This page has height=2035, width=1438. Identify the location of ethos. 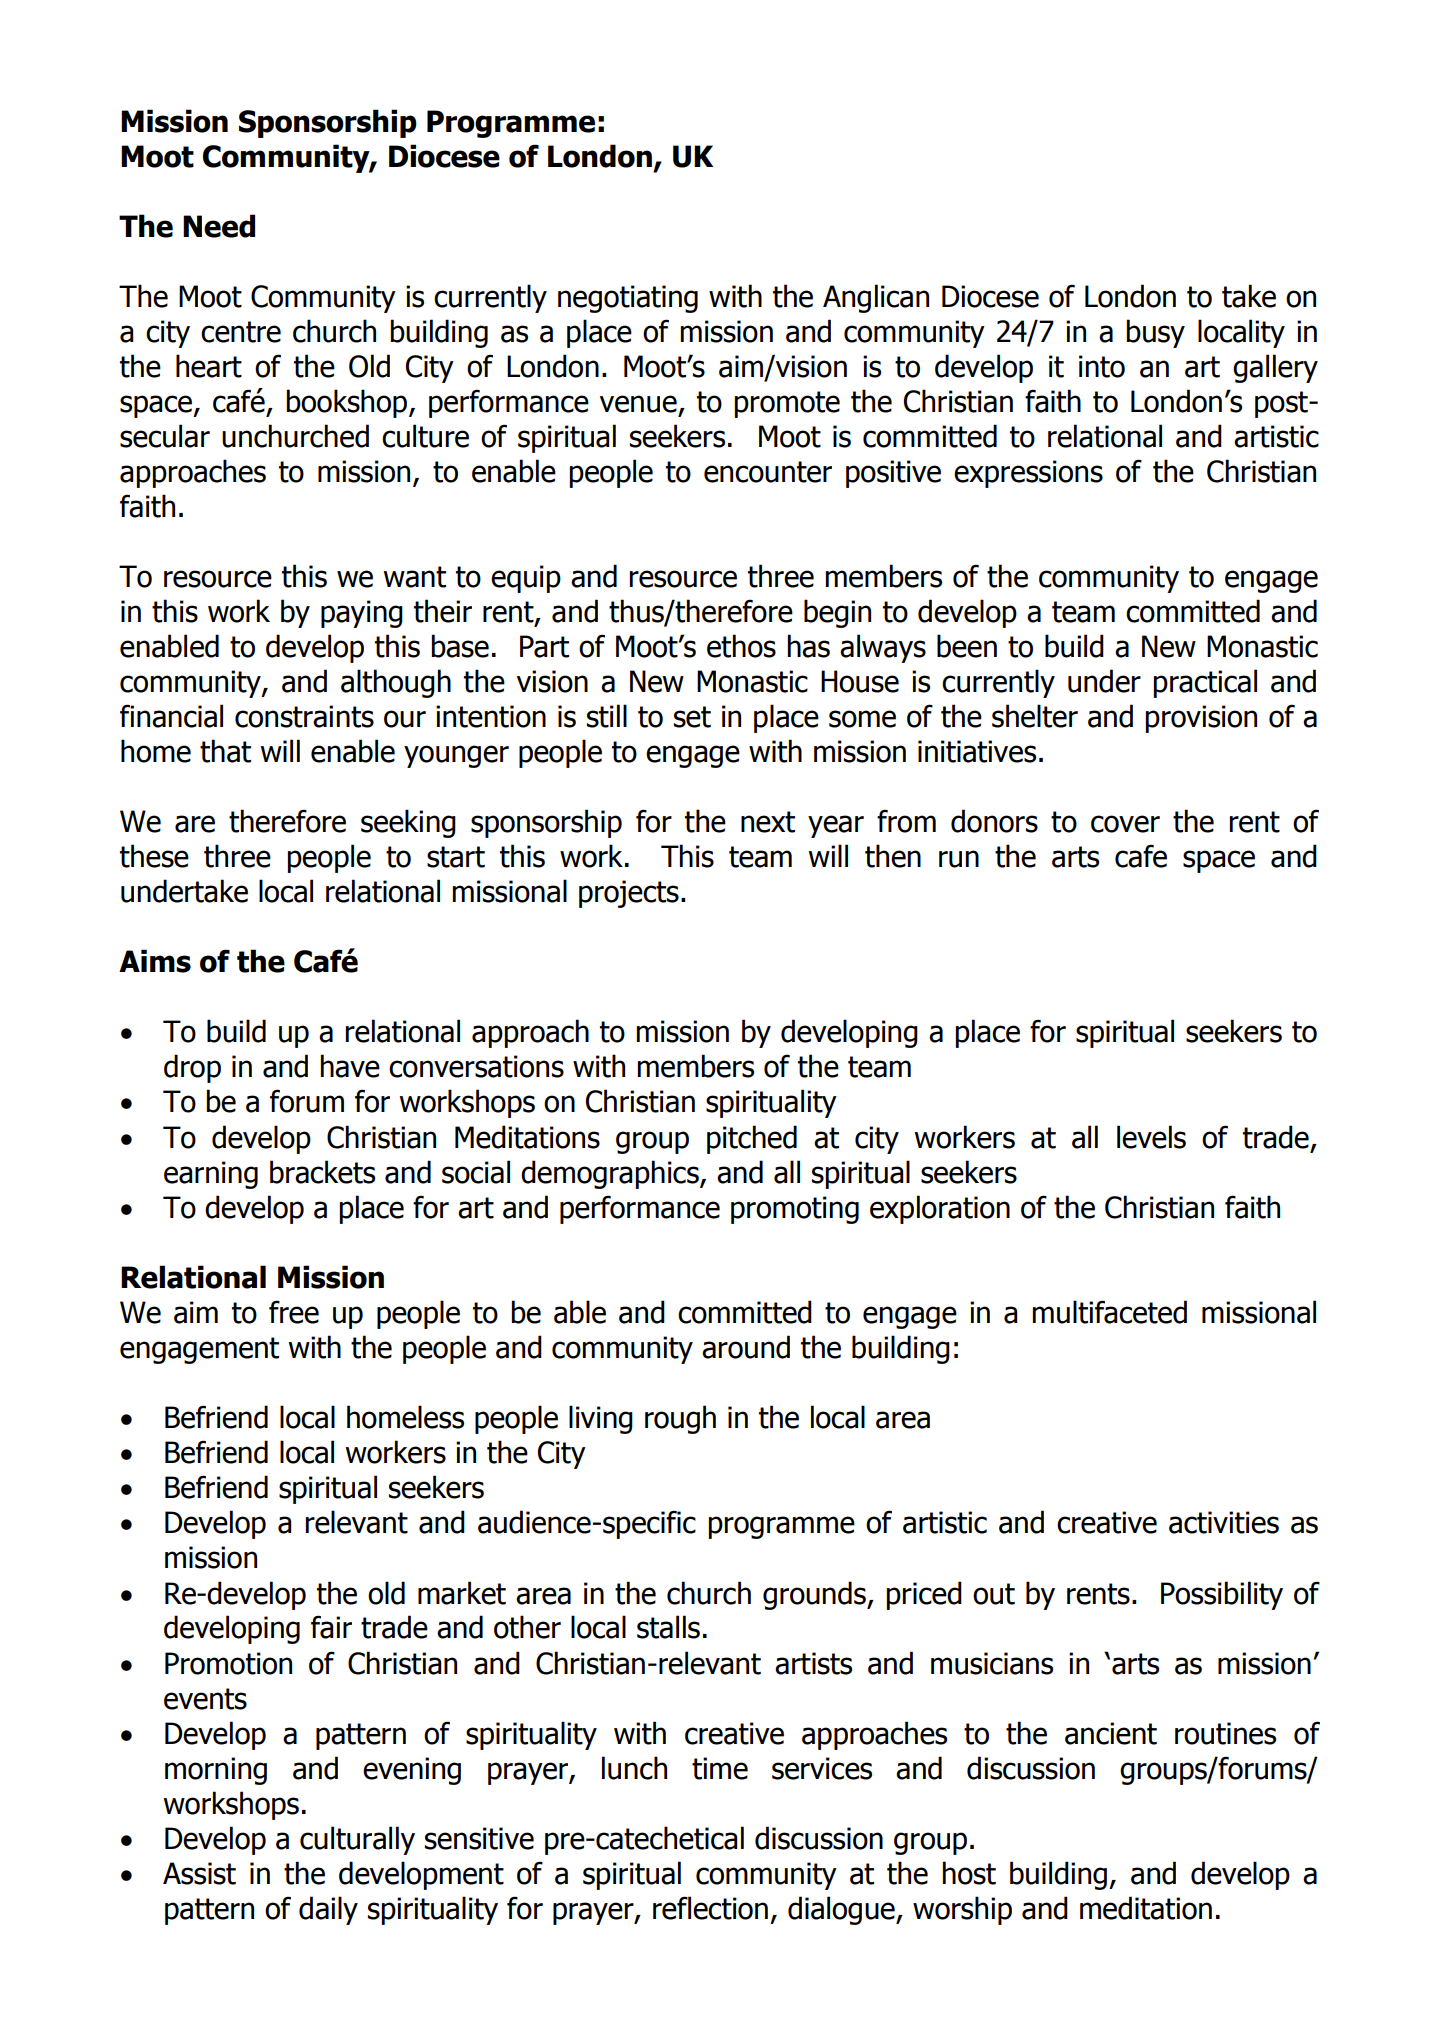
(741, 646).
